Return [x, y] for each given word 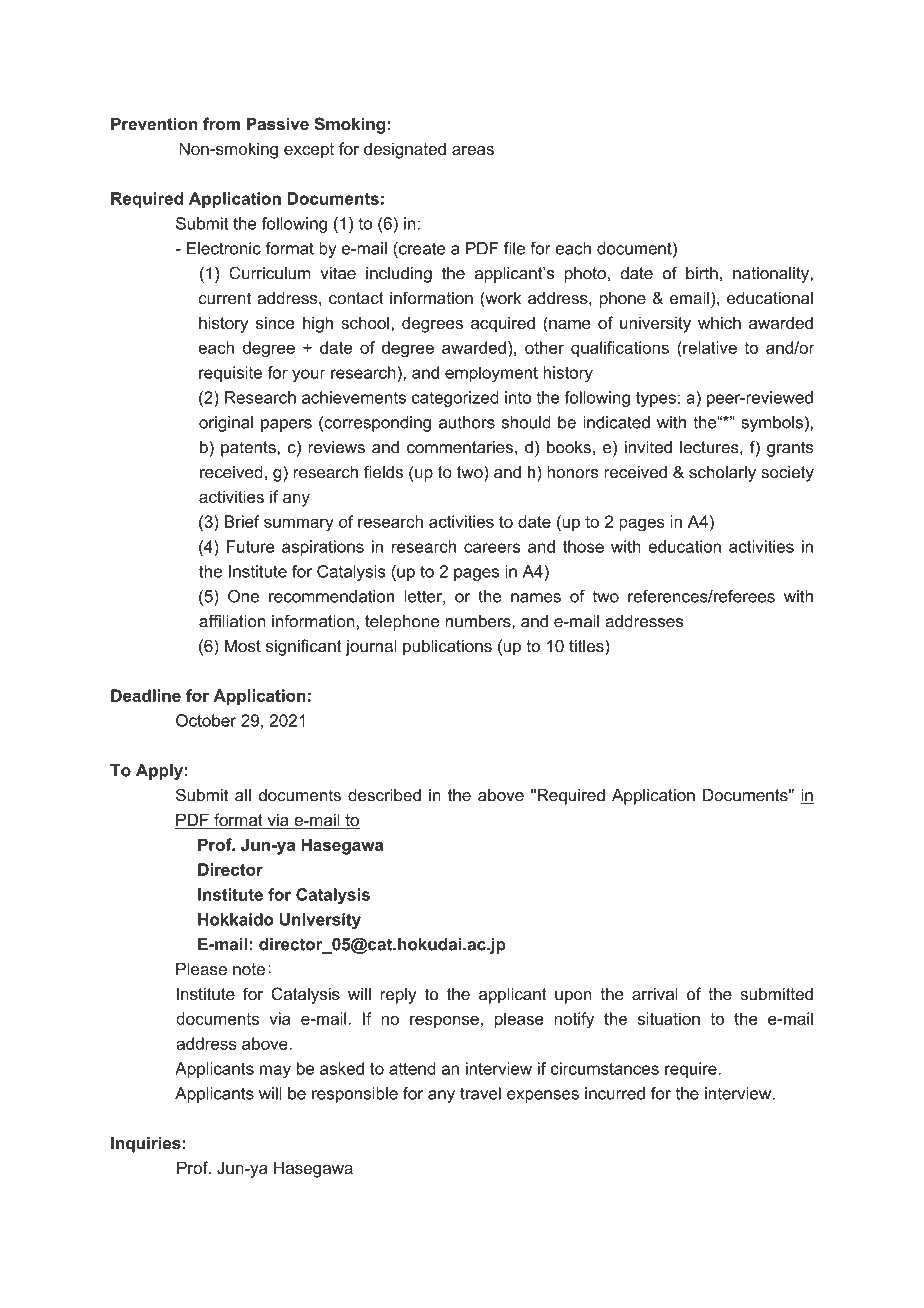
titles [587, 645]
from [221, 124]
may [275, 1071]
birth [702, 273]
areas [473, 150]
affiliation [232, 621]
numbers [479, 621]
